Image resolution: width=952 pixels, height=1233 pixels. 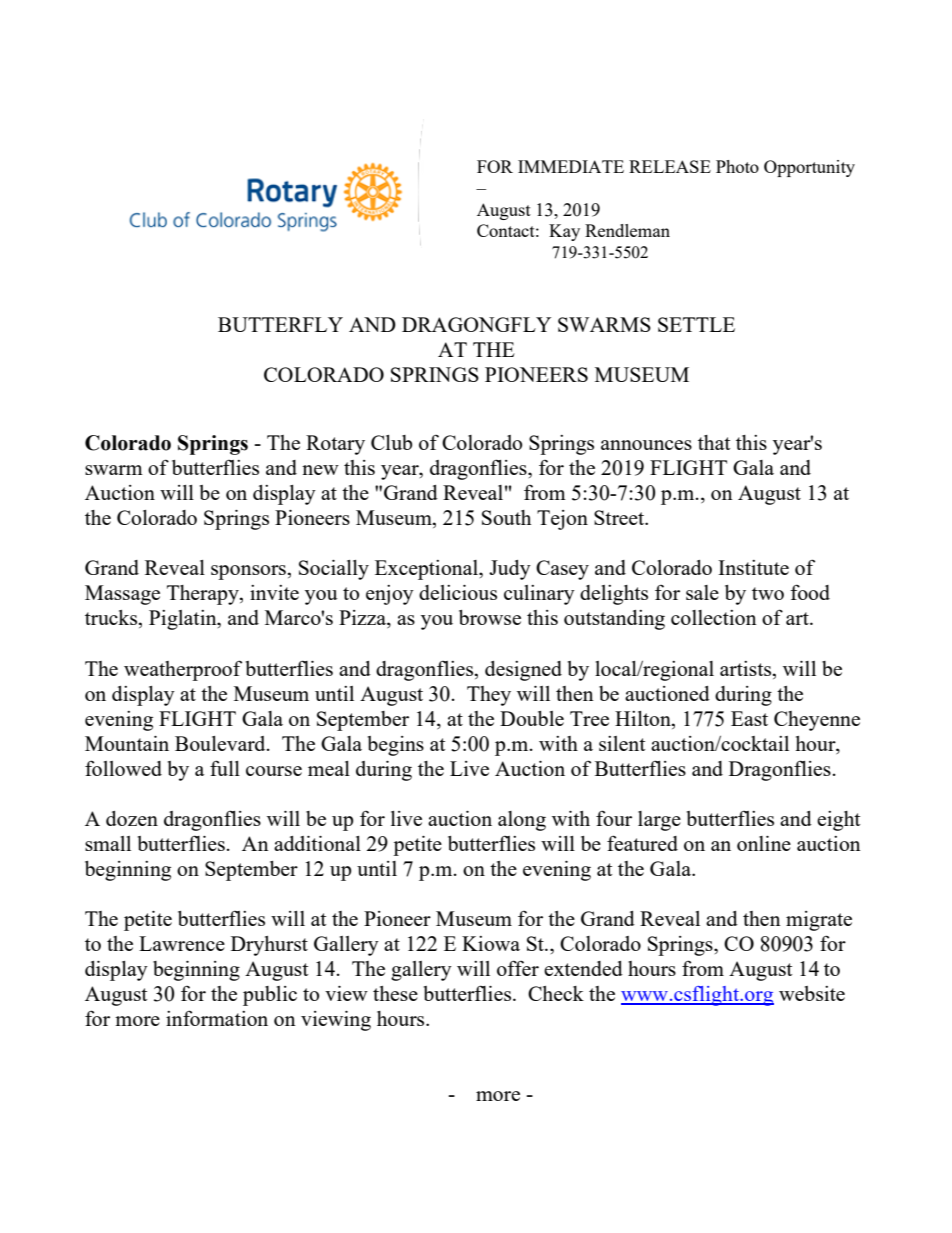 What do you see at coordinates (489, 696) in the document?
I see `They` at bounding box center [489, 696].
